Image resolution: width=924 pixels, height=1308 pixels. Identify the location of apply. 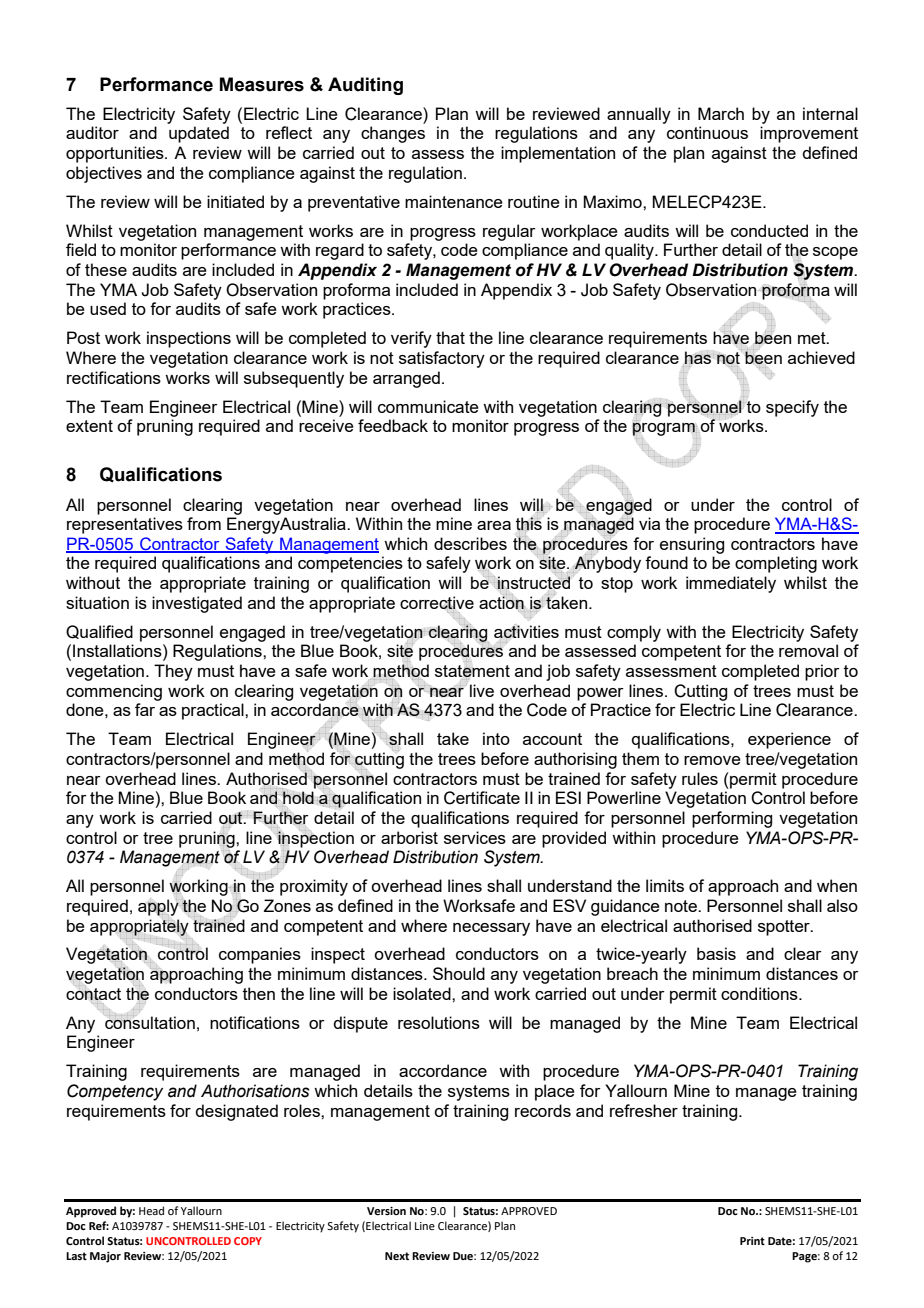
(158, 907).
